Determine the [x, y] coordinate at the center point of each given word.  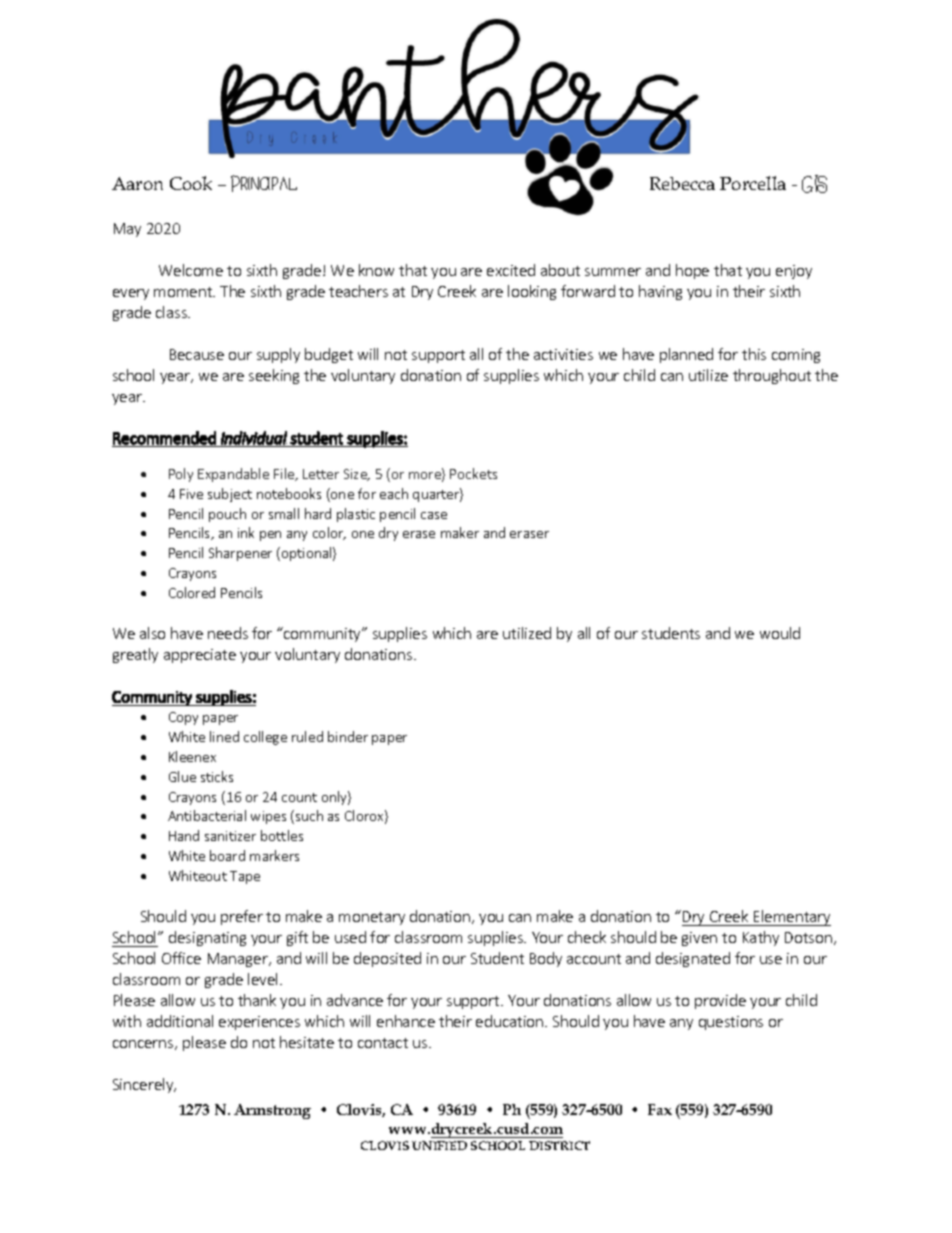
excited [511, 270]
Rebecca [682, 183]
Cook [191, 183]
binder [348, 736]
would [780, 633]
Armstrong [272, 1111]
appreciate [200, 656]
